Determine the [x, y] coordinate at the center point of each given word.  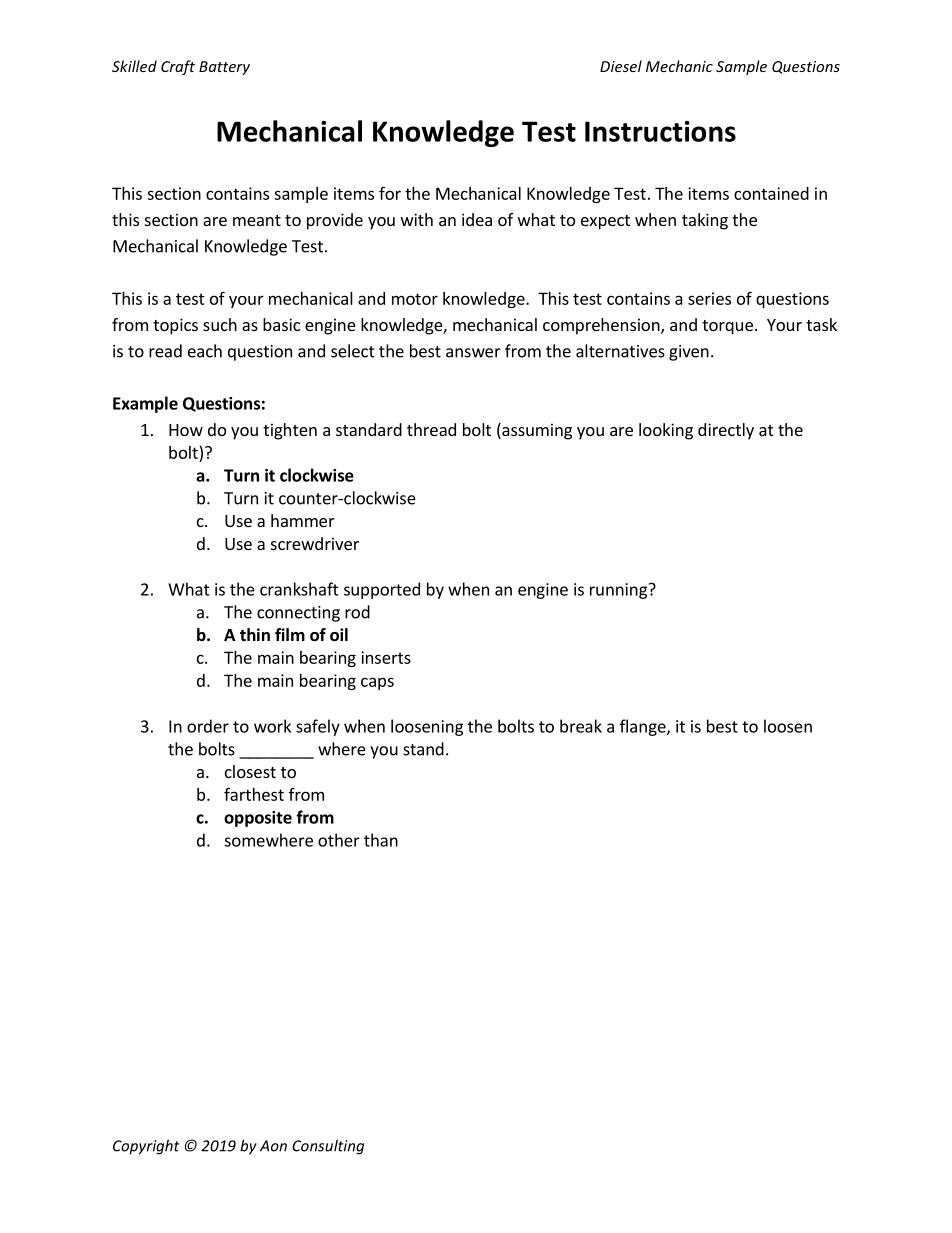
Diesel [621, 66]
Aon [273, 1146]
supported [382, 590]
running [618, 591]
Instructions [660, 131]
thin [255, 634]
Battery [224, 68]
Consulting [328, 1147]
